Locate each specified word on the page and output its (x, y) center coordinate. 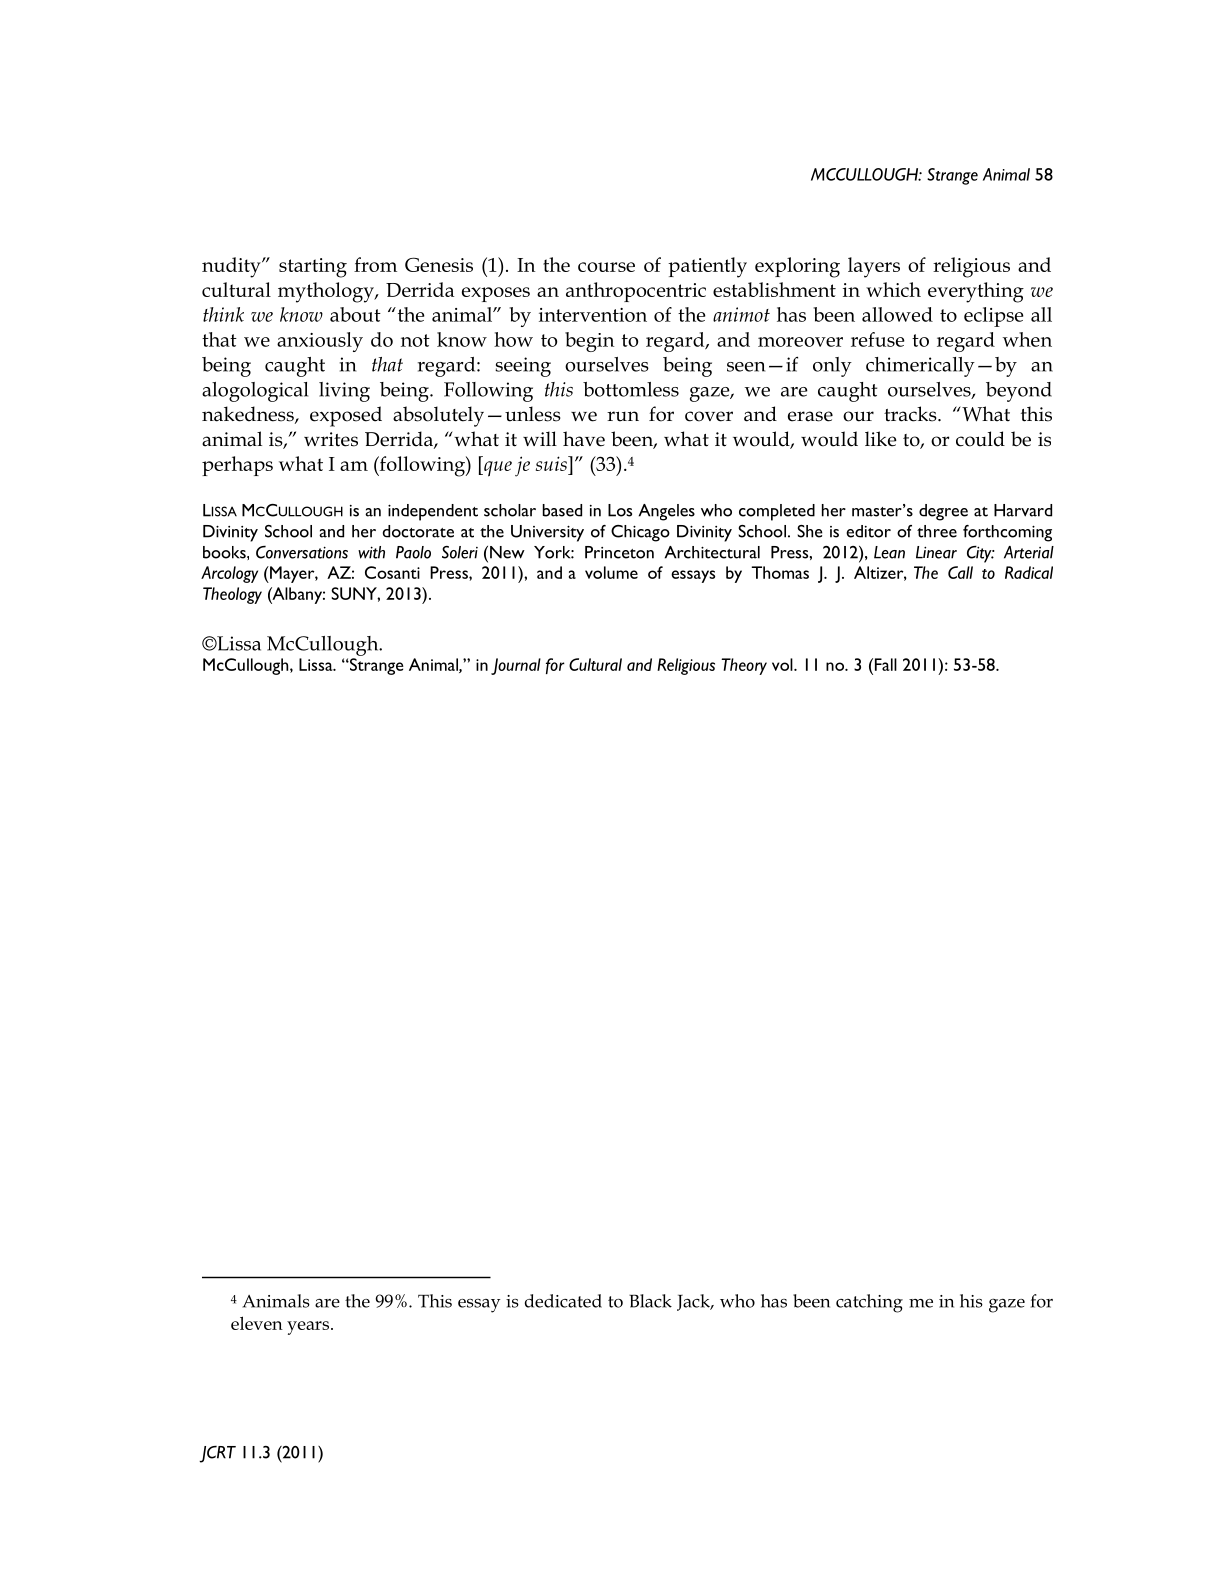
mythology (327, 292)
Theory (744, 666)
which (893, 289)
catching (869, 1303)
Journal (516, 666)
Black (650, 1301)
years (309, 1328)
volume (611, 572)
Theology (232, 595)
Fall (884, 664)
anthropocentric (636, 292)
